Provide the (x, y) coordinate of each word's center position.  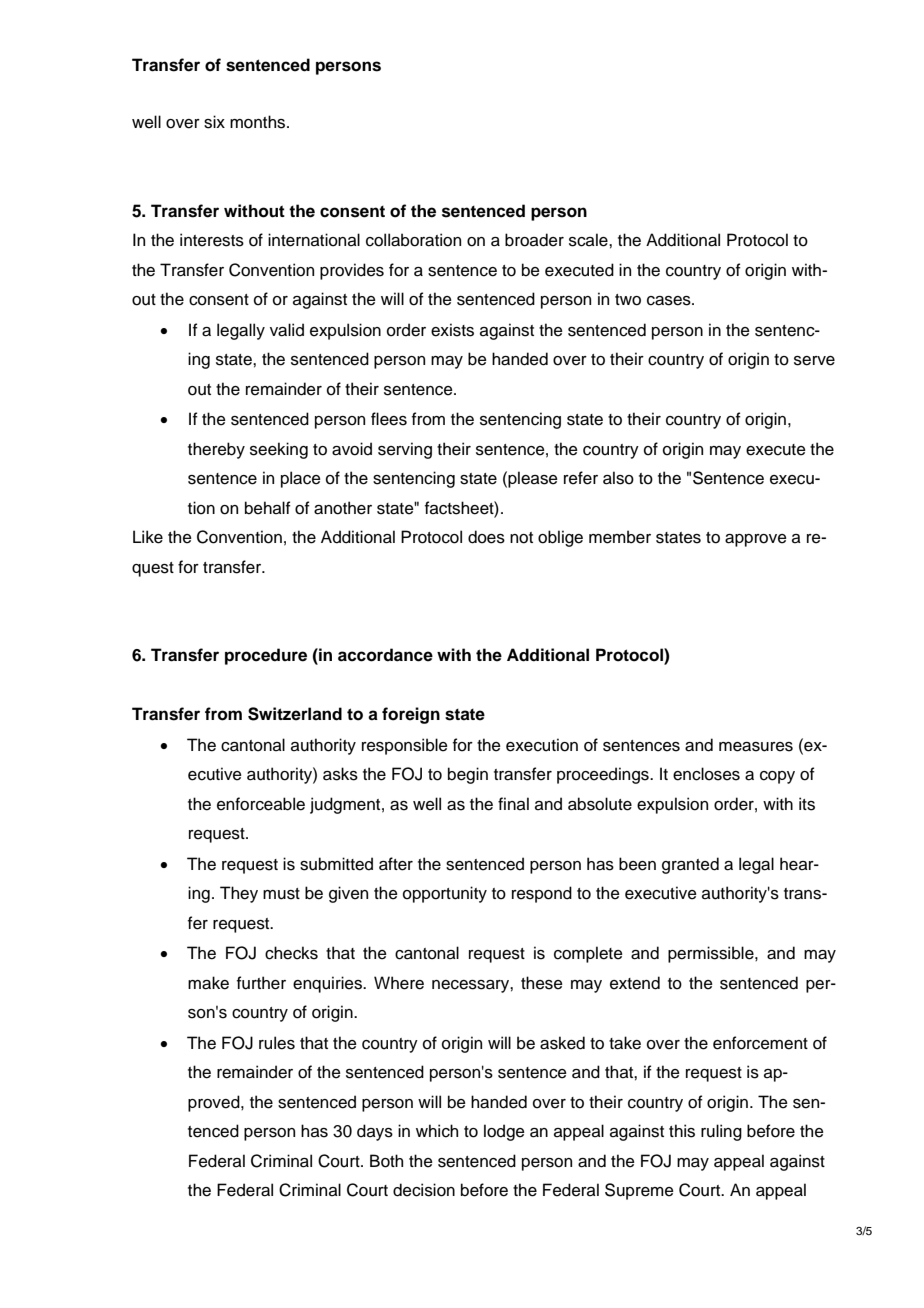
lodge (504, 1132)
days (375, 1132)
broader (534, 240)
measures (756, 747)
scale (589, 240)
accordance (385, 655)
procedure (266, 656)
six (214, 122)
